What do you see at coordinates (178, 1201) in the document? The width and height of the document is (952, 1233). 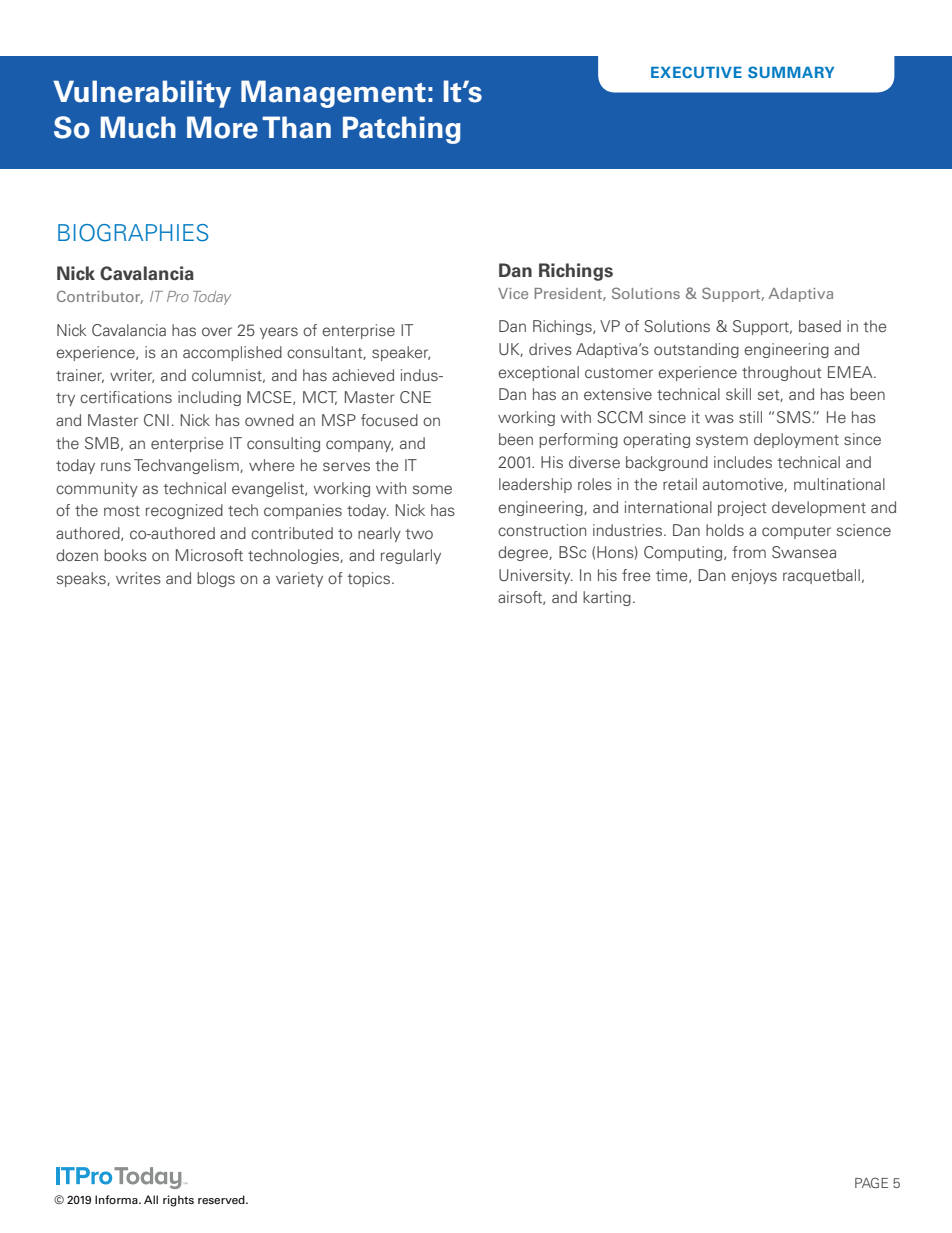 I see `rights` at bounding box center [178, 1201].
